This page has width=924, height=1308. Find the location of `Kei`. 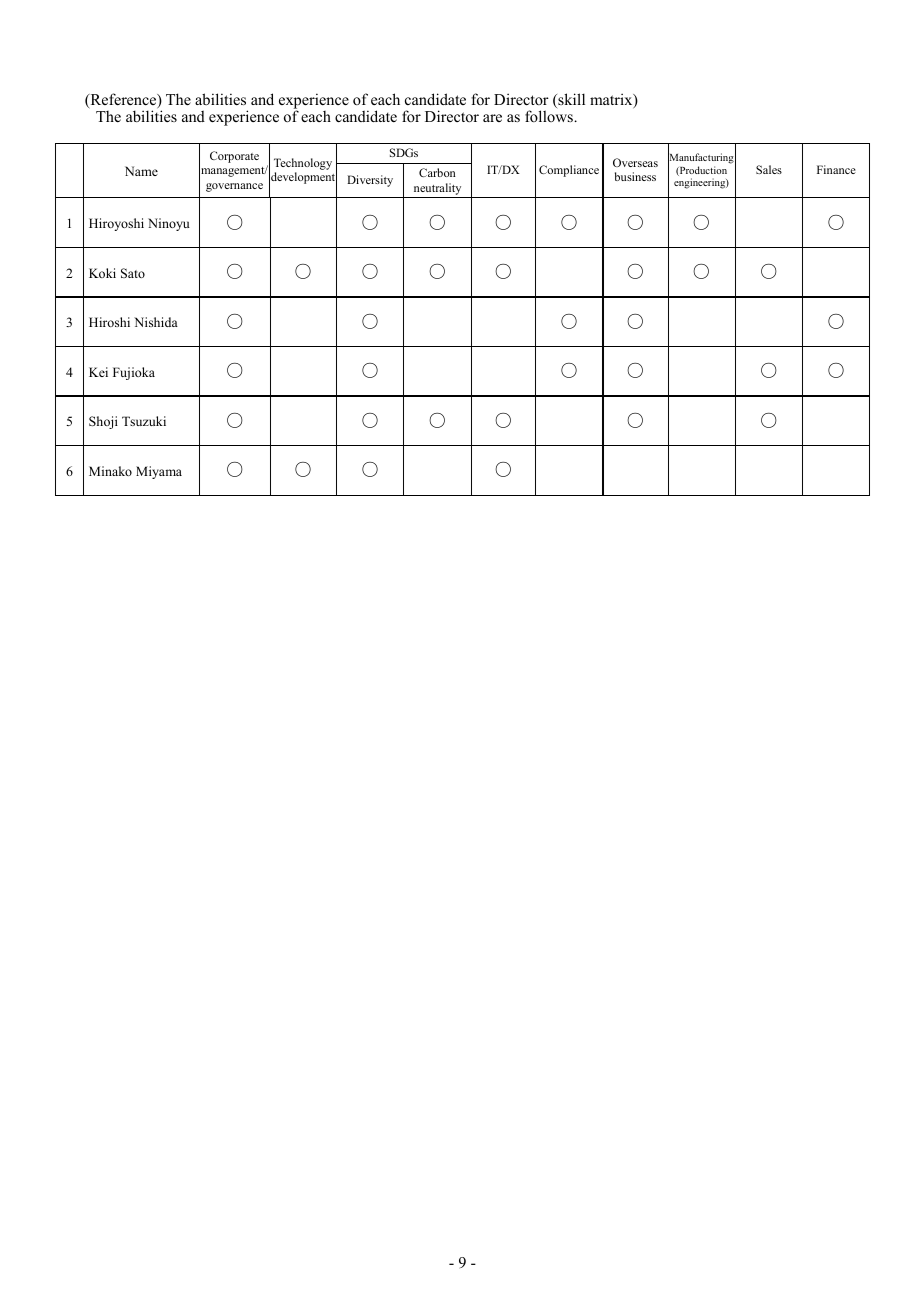

Kei is located at coordinates (98, 372).
